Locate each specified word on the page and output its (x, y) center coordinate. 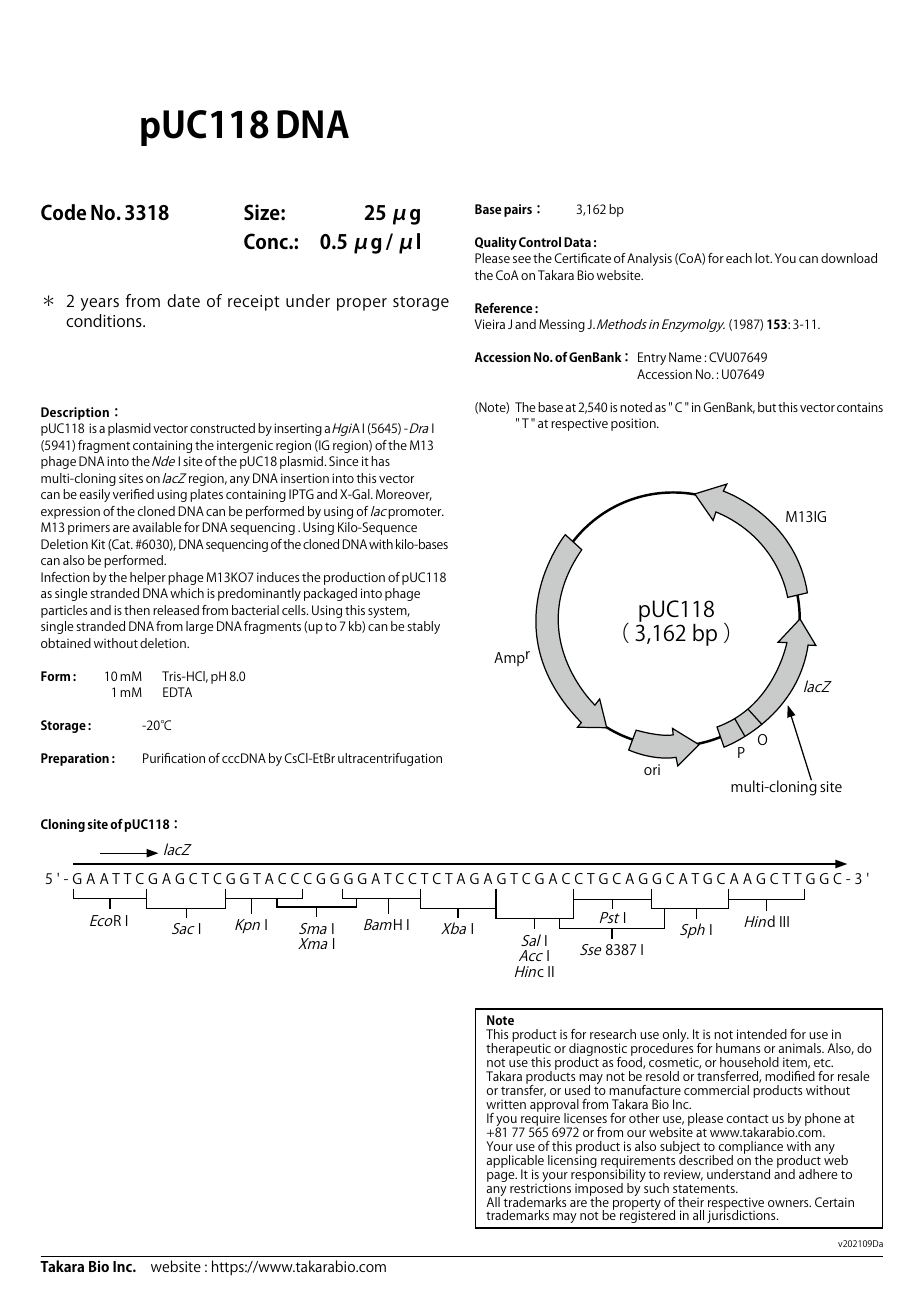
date (183, 300)
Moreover (404, 495)
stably (423, 627)
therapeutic (518, 1050)
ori (652, 769)
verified (133, 494)
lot (763, 258)
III (784, 921)
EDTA (177, 692)
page (502, 1177)
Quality (496, 243)
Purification (174, 758)
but (767, 407)
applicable (515, 1162)
